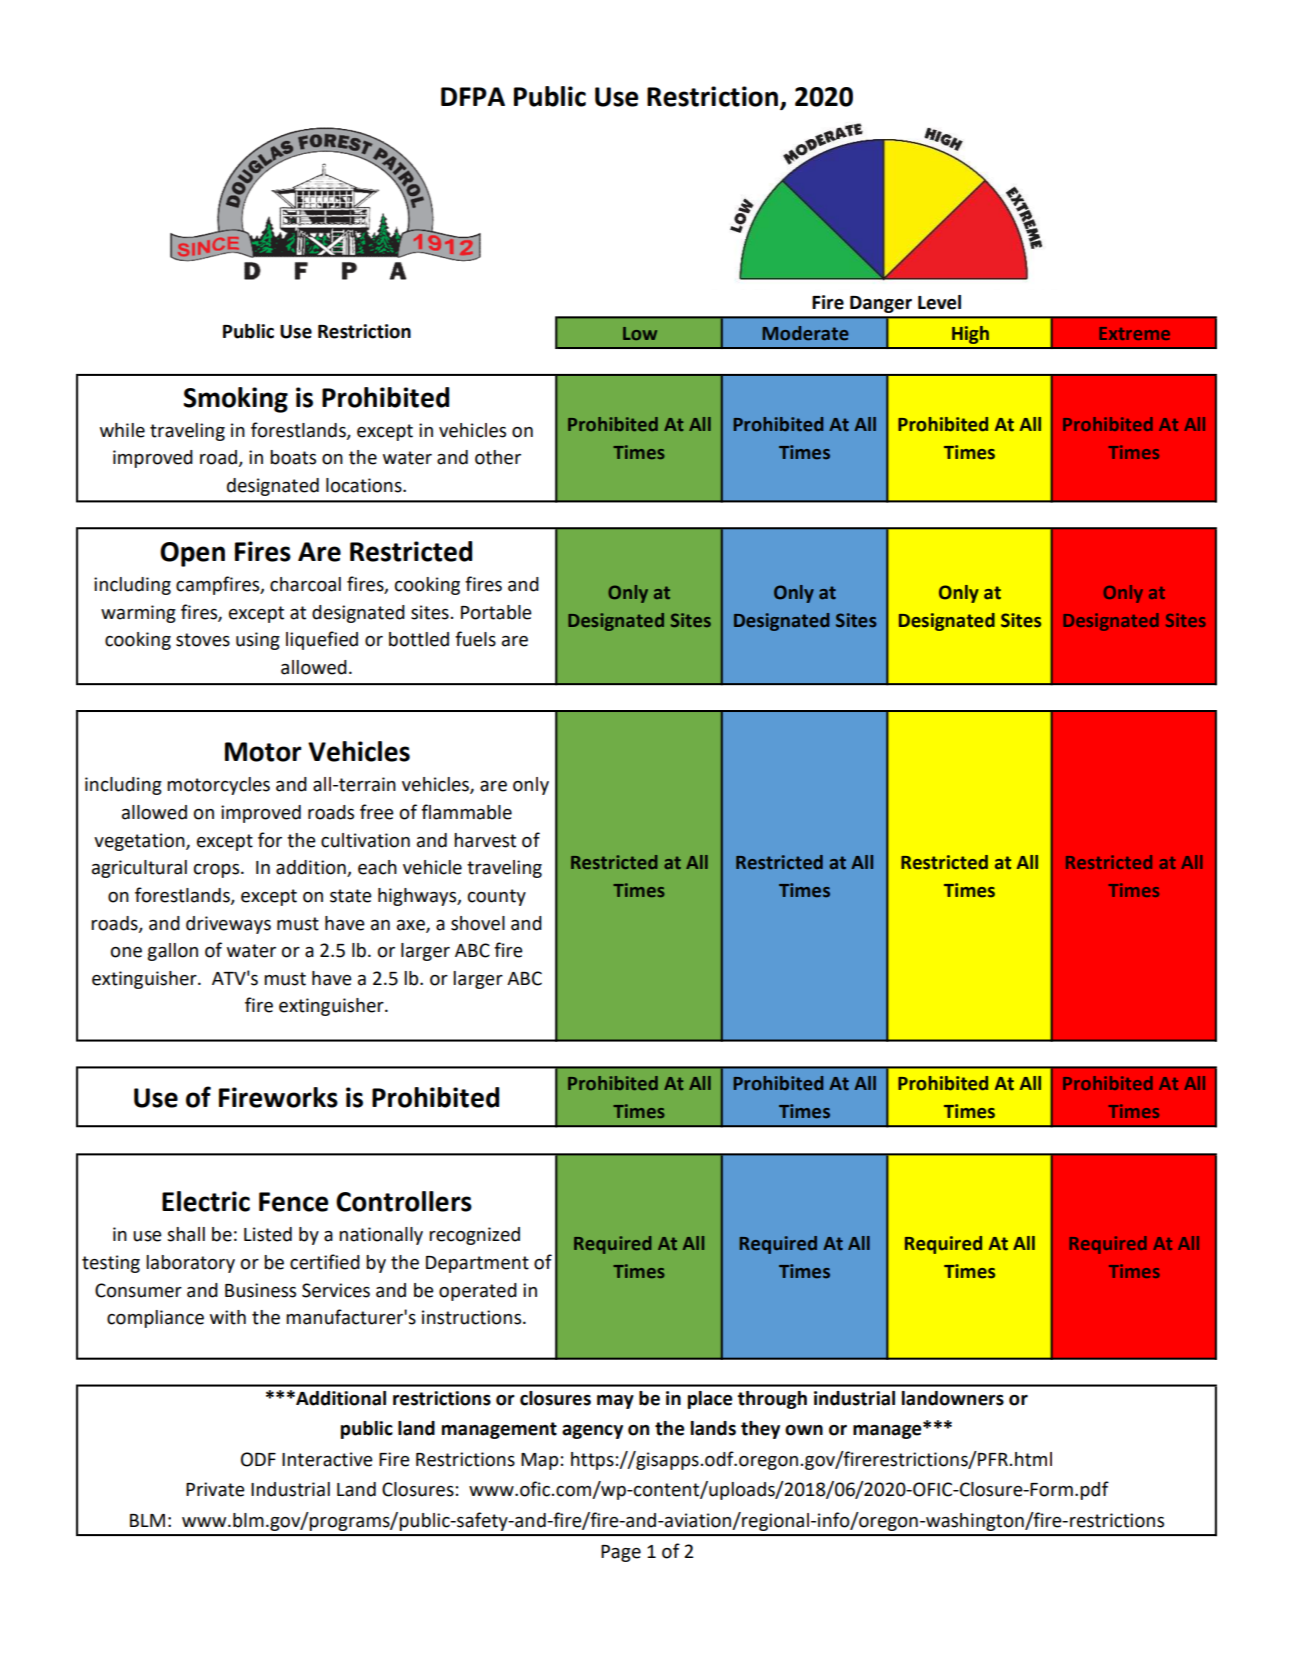 The height and width of the screenshot is (1673, 1293). Describe the element at coordinates (1134, 333) in the screenshot. I see `Extreme` at that location.
